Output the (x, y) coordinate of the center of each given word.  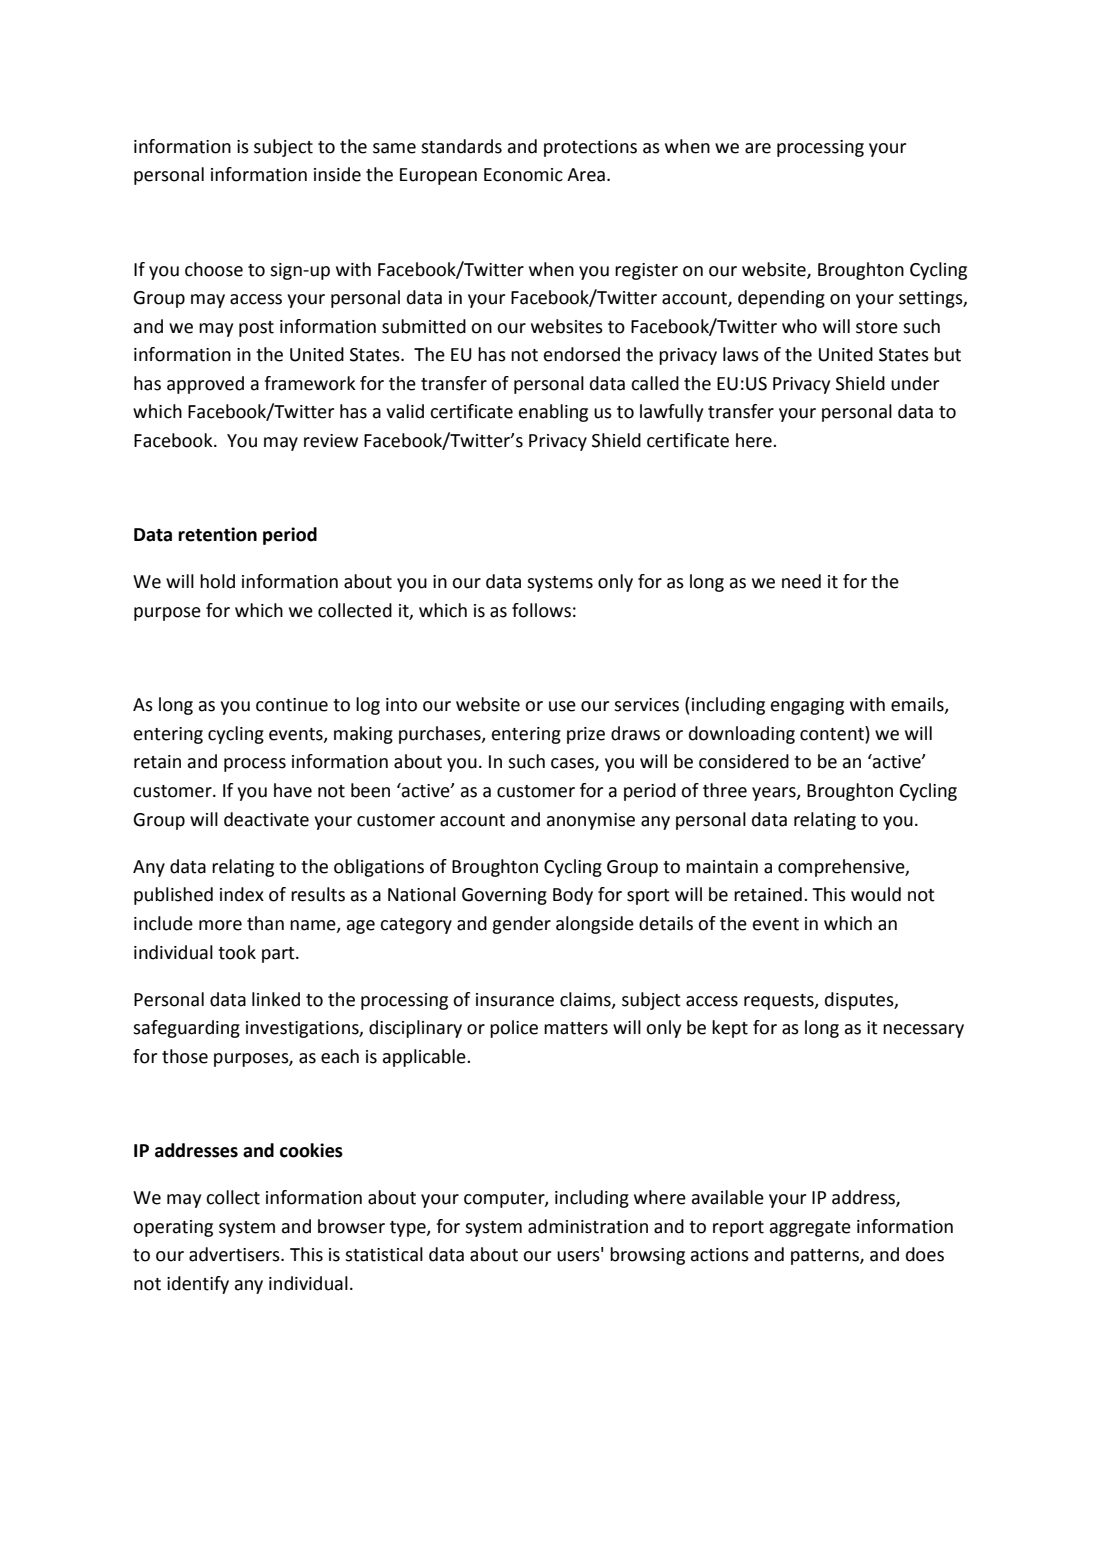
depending (781, 299)
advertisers (235, 1254)
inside (337, 174)
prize (586, 735)
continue (292, 705)
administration (588, 1226)
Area (586, 175)
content (833, 733)
